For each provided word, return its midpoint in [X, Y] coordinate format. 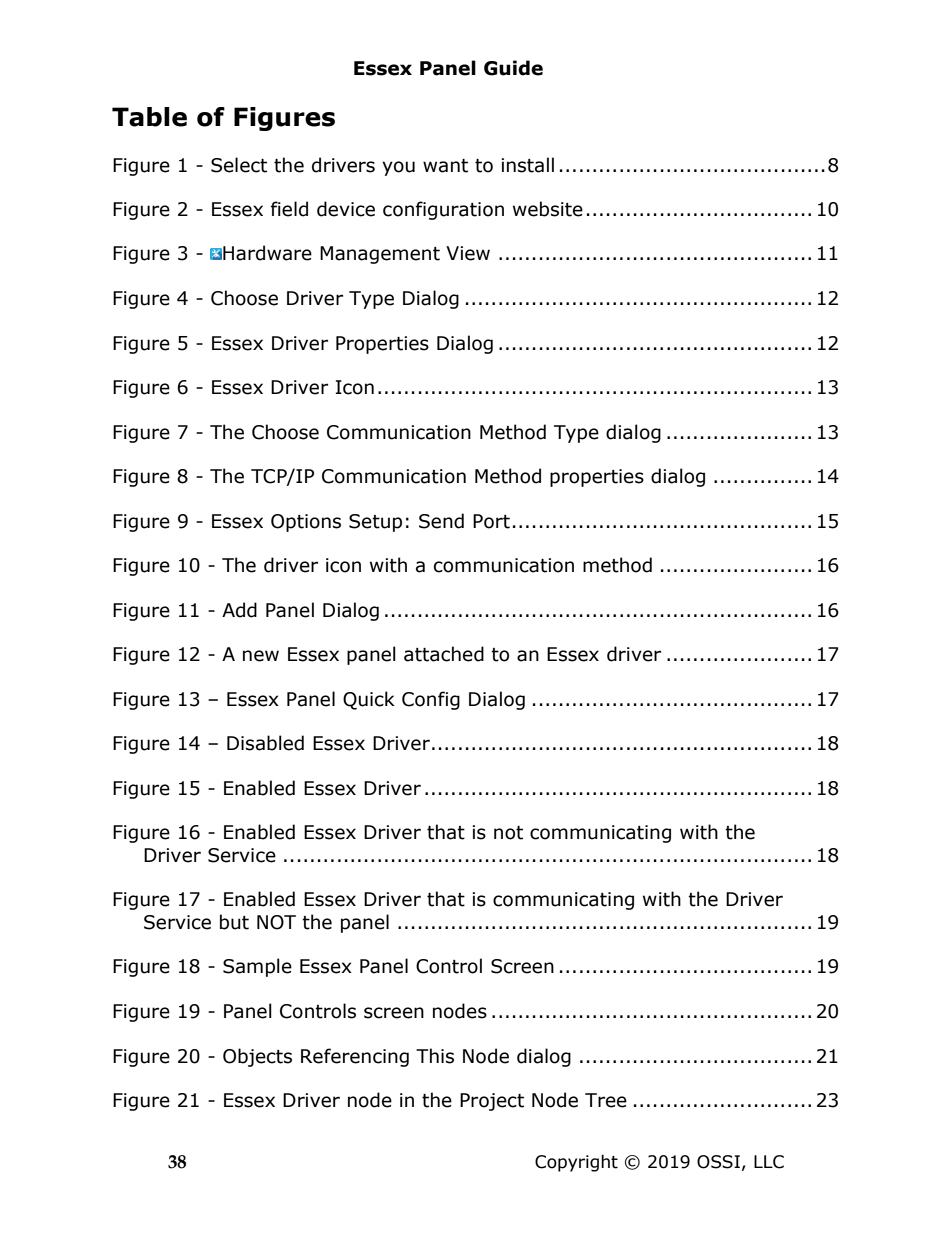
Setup [375, 523]
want [445, 166]
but [234, 922]
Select [239, 165]
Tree [606, 1100]
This [435, 1056]
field [289, 209]
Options [306, 523]
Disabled [265, 743]
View [468, 253]
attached [444, 654]
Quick [369, 700]
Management [380, 255]
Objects [257, 1057]
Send [441, 521]
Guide [513, 68]
